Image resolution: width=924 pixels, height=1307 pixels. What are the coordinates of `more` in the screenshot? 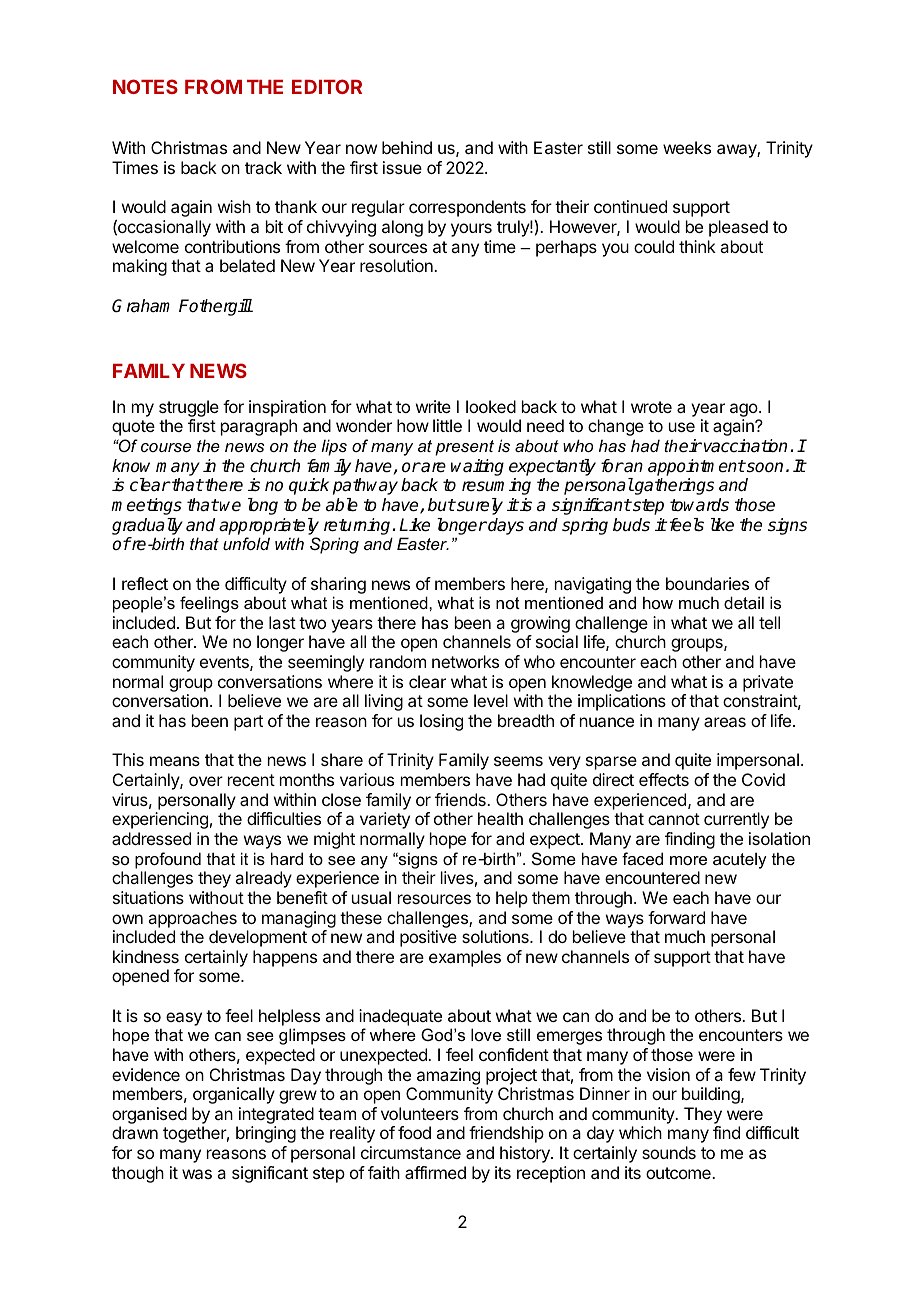 It's located at (688, 860).
